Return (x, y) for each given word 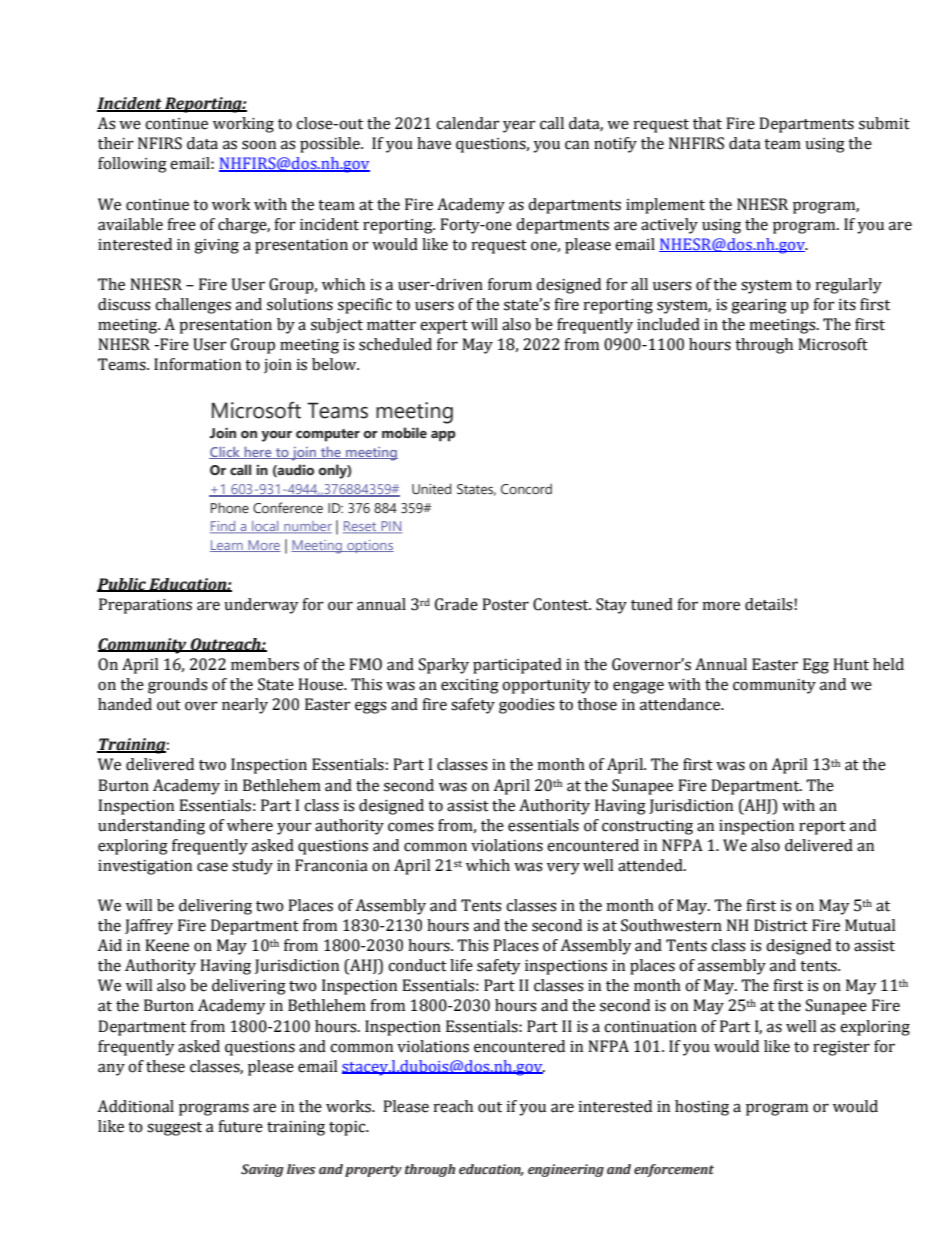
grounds (178, 686)
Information (197, 364)
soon (259, 145)
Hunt (851, 664)
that (707, 123)
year (519, 126)
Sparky (443, 666)
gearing (759, 306)
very (563, 868)
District (781, 925)
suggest (174, 1129)
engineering (566, 1170)
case (212, 867)
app (443, 436)
